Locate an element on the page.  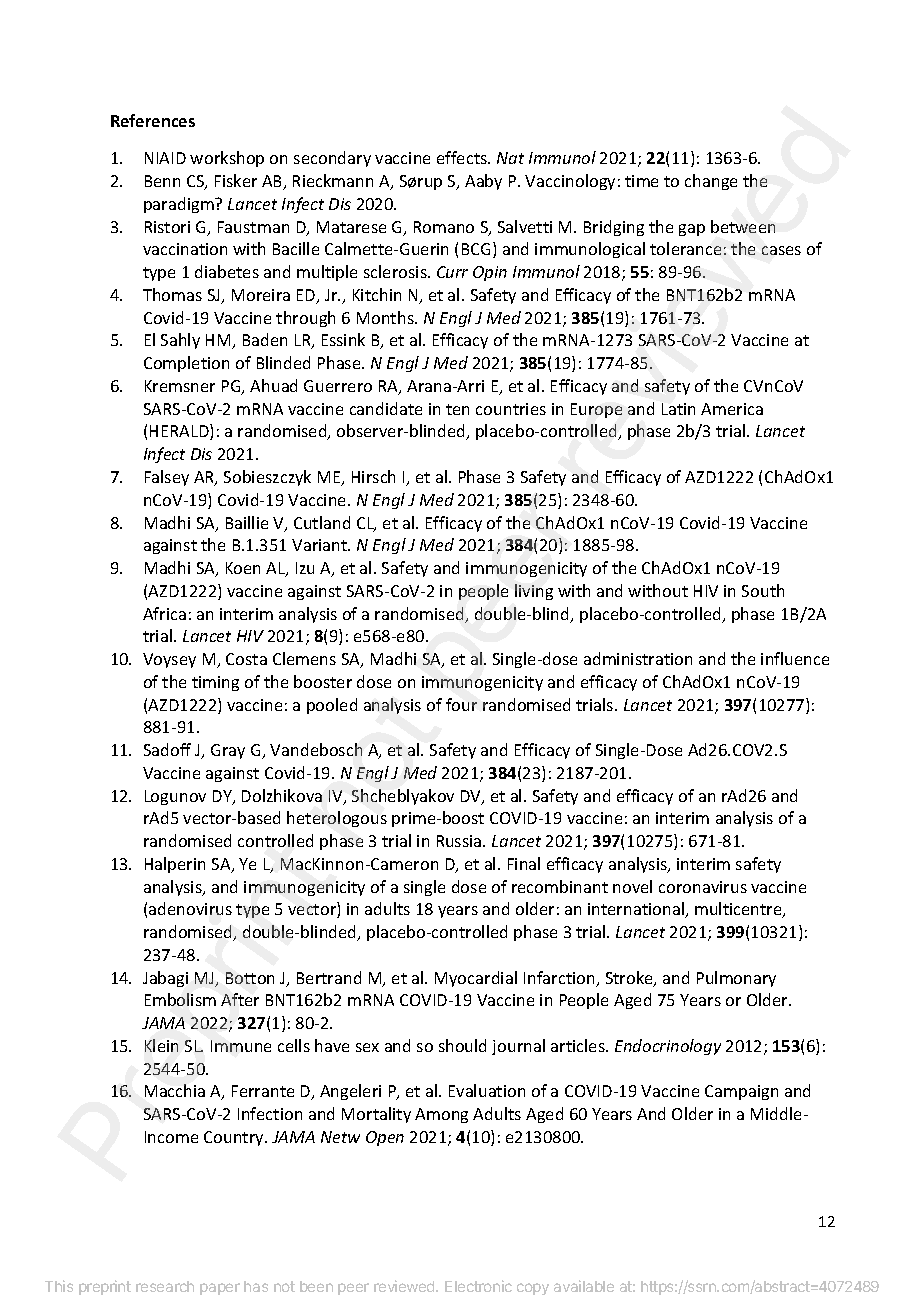
four is located at coordinates (461, 704).
